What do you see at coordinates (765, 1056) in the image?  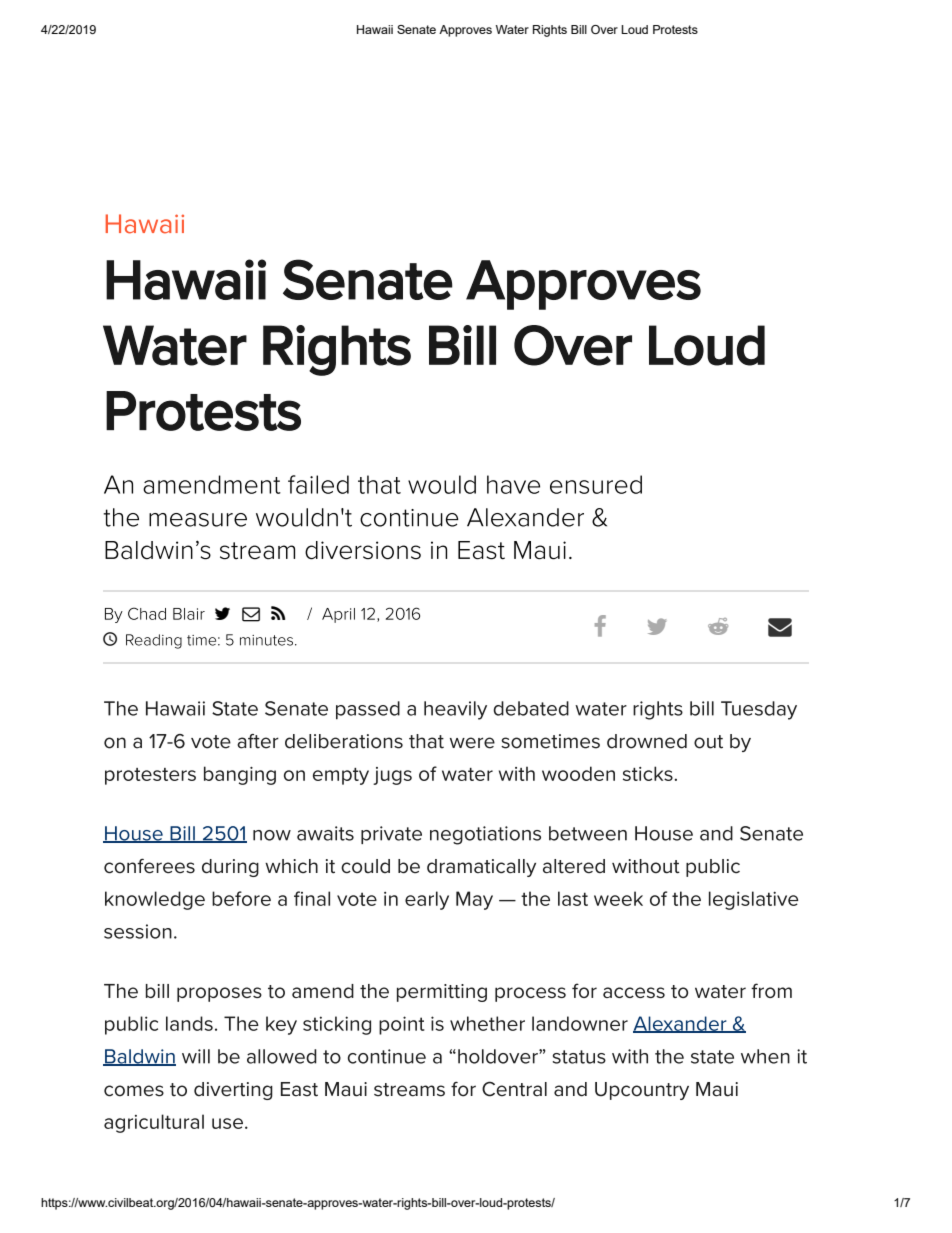 I see `when` at bounding box center [765, 1056].
